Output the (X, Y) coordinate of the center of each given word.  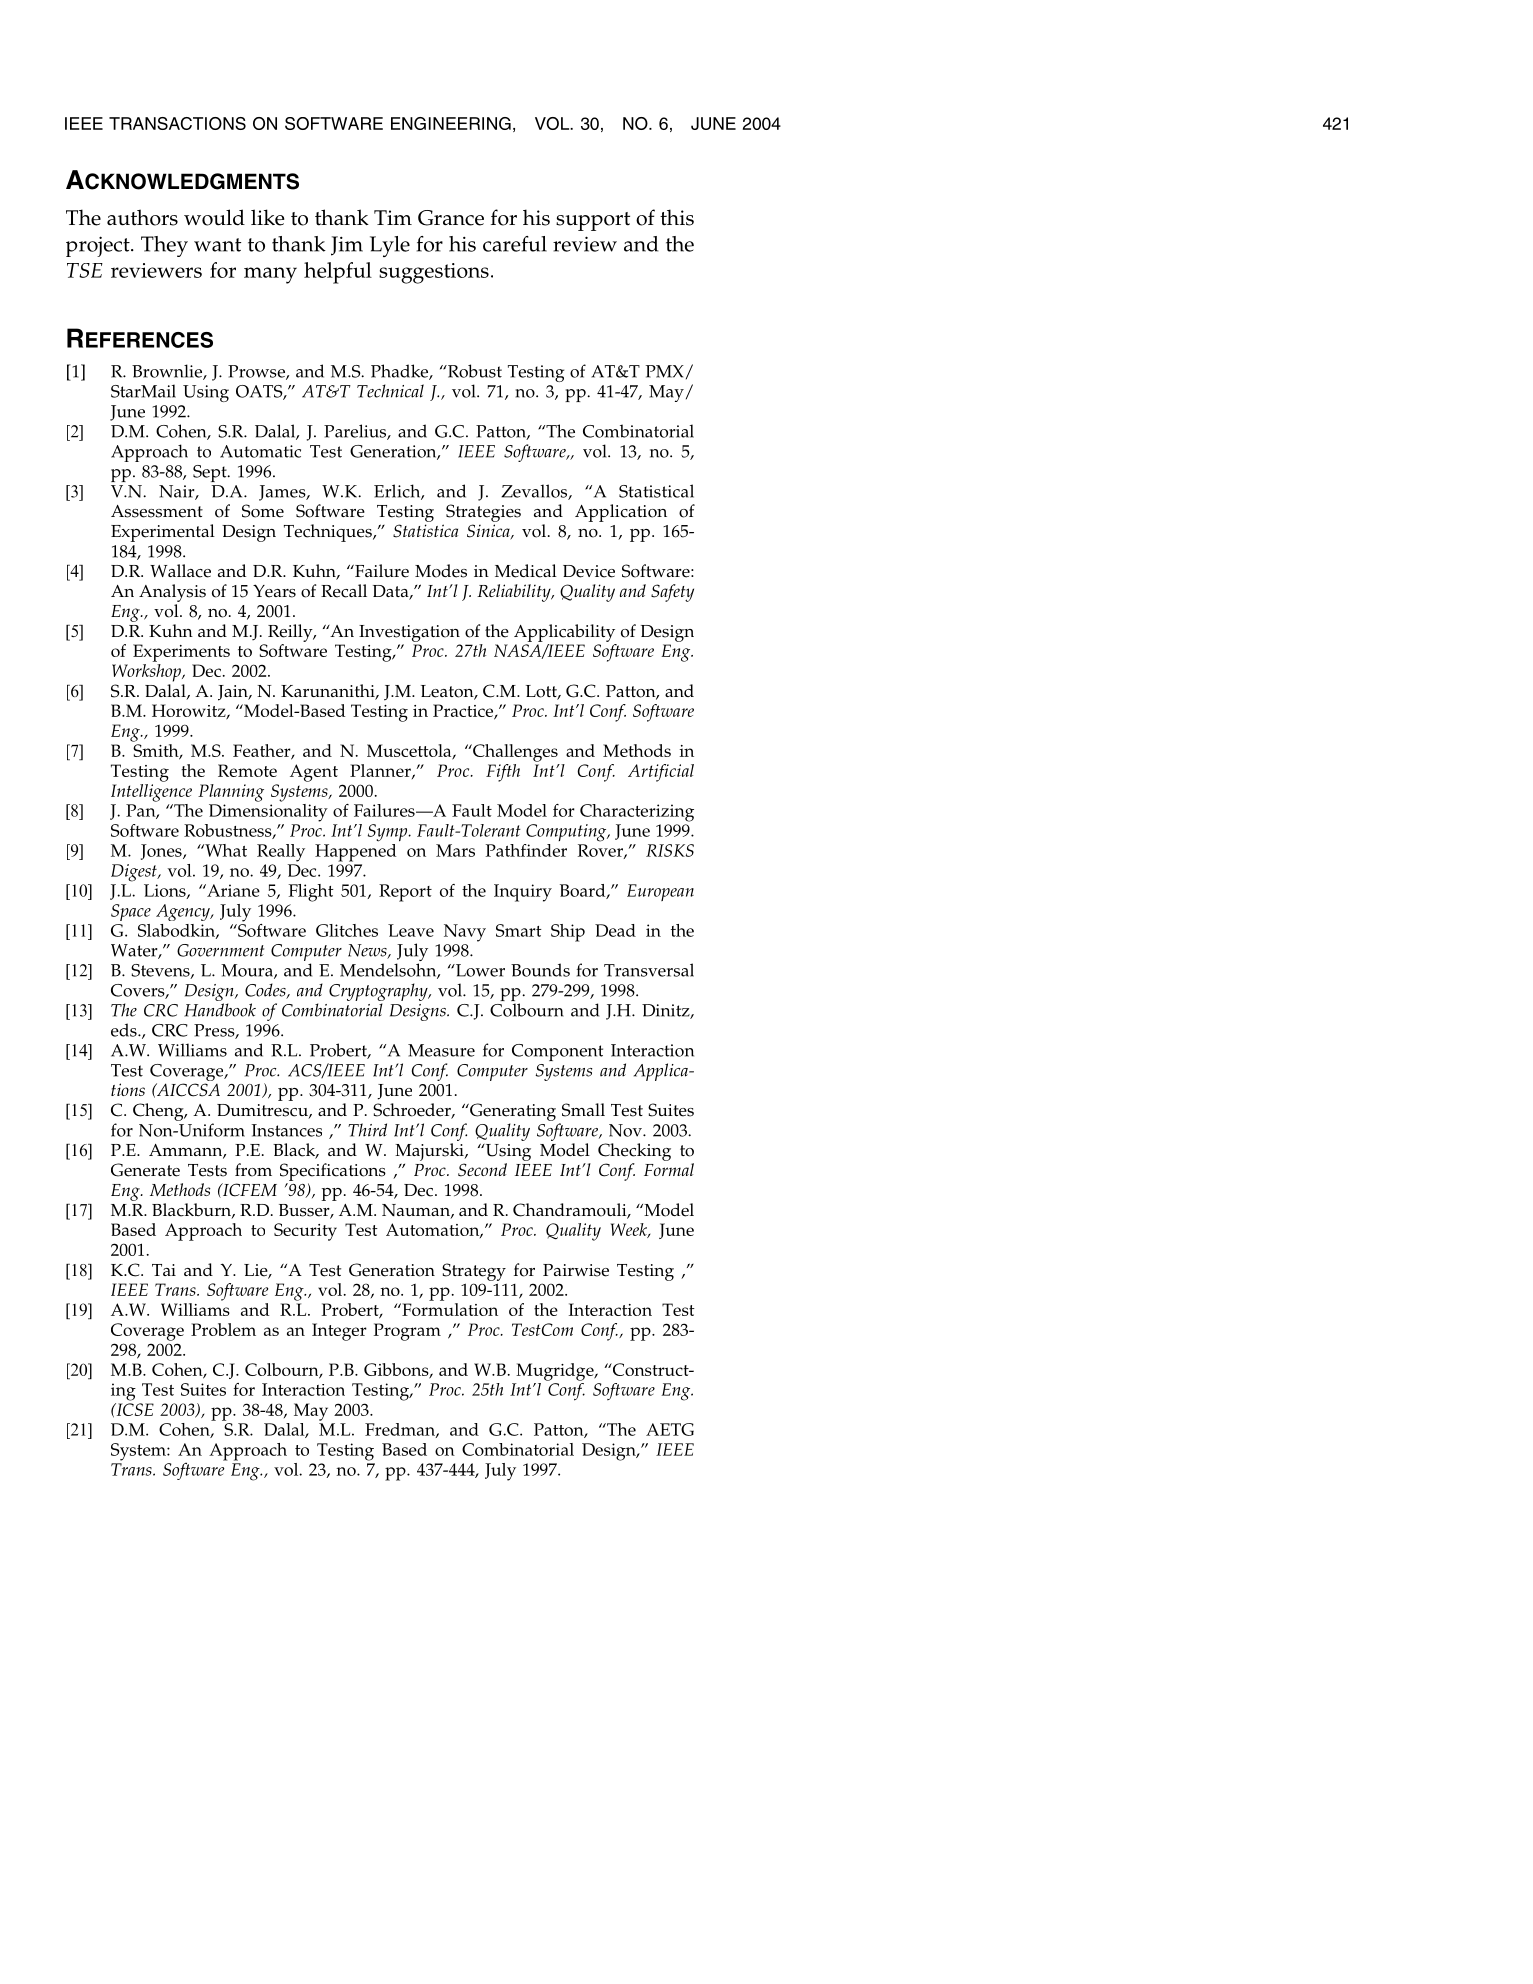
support (593, 221)
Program (407, 1332)
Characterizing (637, 813)
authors (142, 217)
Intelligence (151, 791)
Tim (393, 217)
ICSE (134, 1409)
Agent (314, 773)
